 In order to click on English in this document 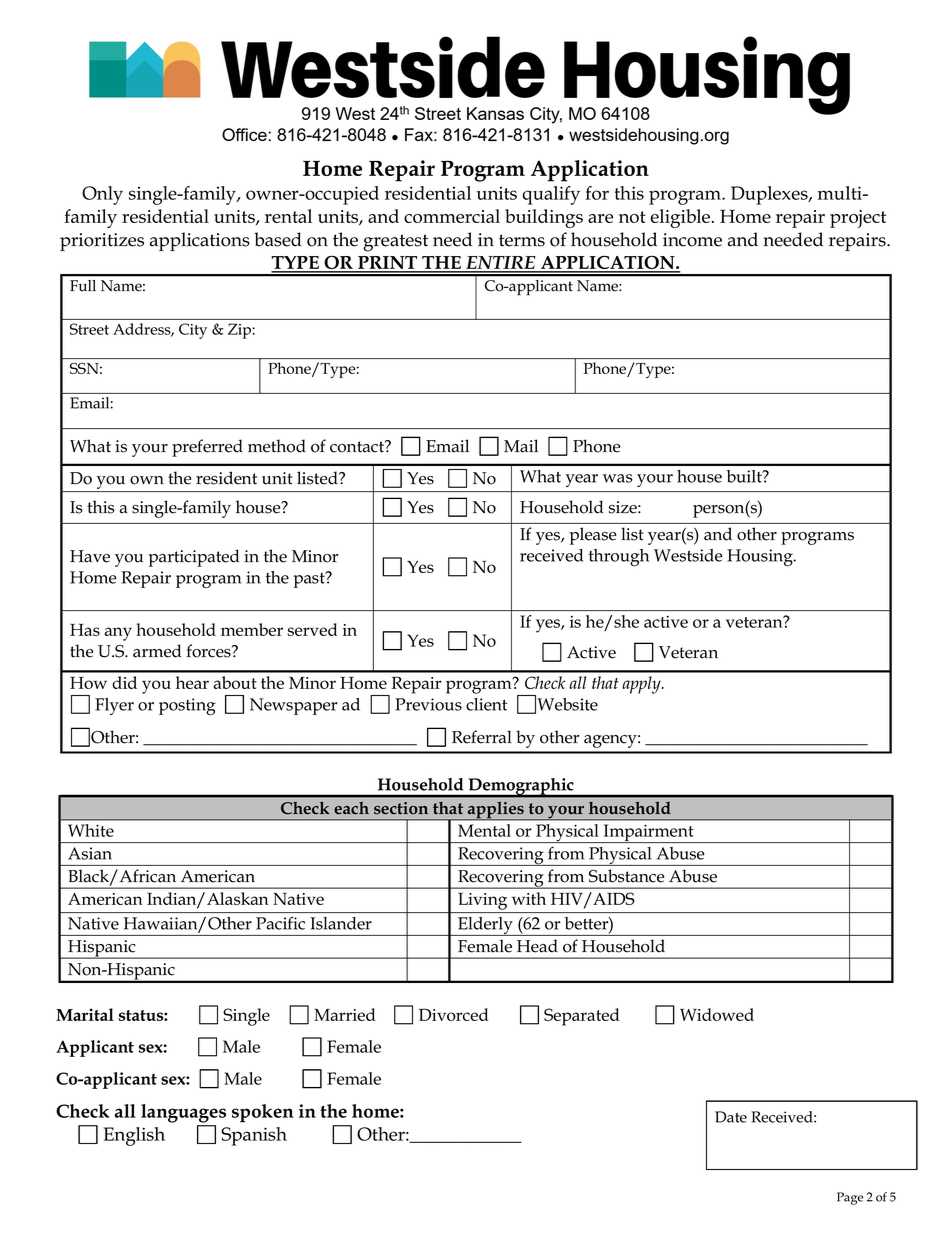, I will do `click(134, 1136)`.
